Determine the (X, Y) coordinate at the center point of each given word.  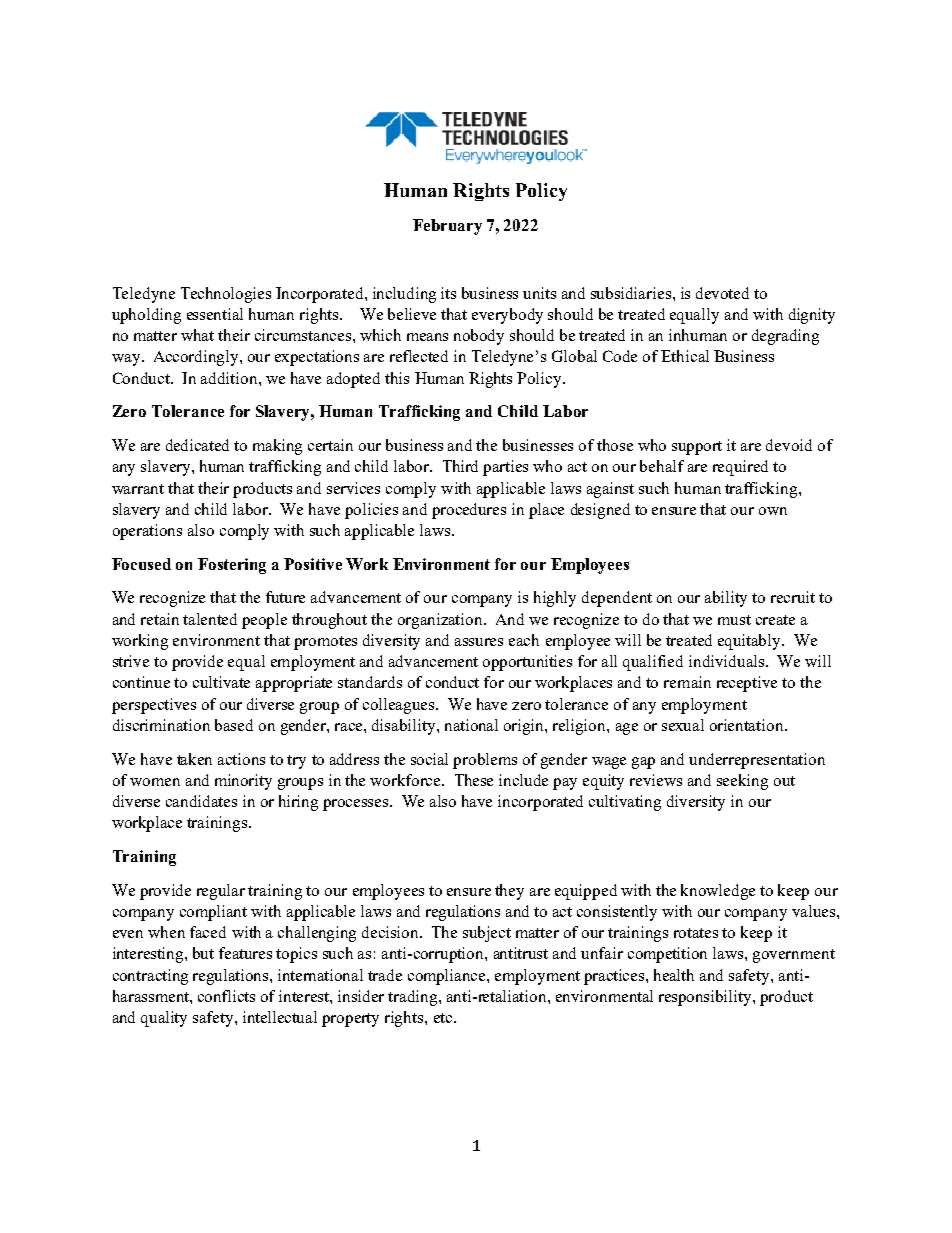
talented (210, 619)
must (734, 620)
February (447, 227)
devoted (722, 293)
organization (441, 621)
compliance (448, 977)
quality (164, 1019)
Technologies (226, 295)
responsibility (706, 998)
